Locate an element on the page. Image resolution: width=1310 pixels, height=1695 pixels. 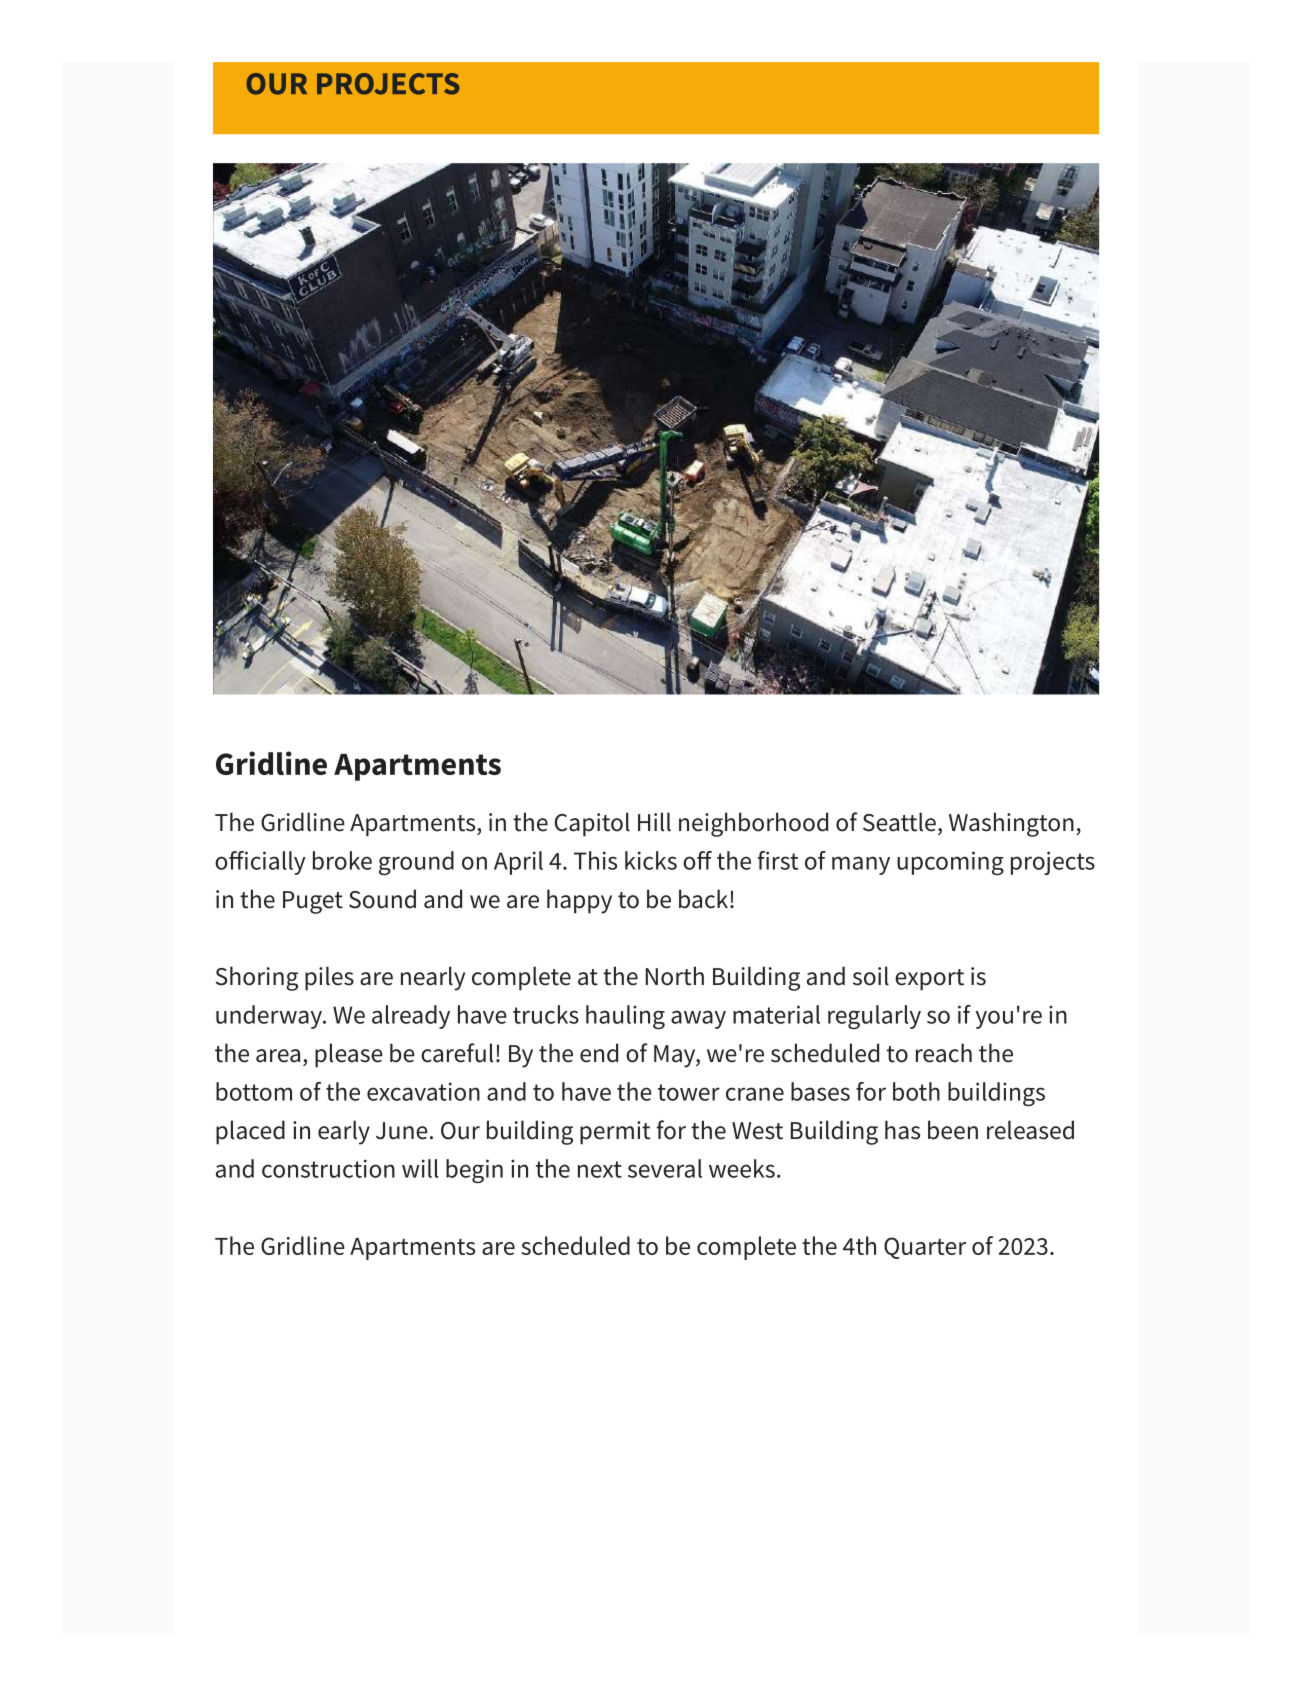
Hill is located at coordinates (654, 822).
